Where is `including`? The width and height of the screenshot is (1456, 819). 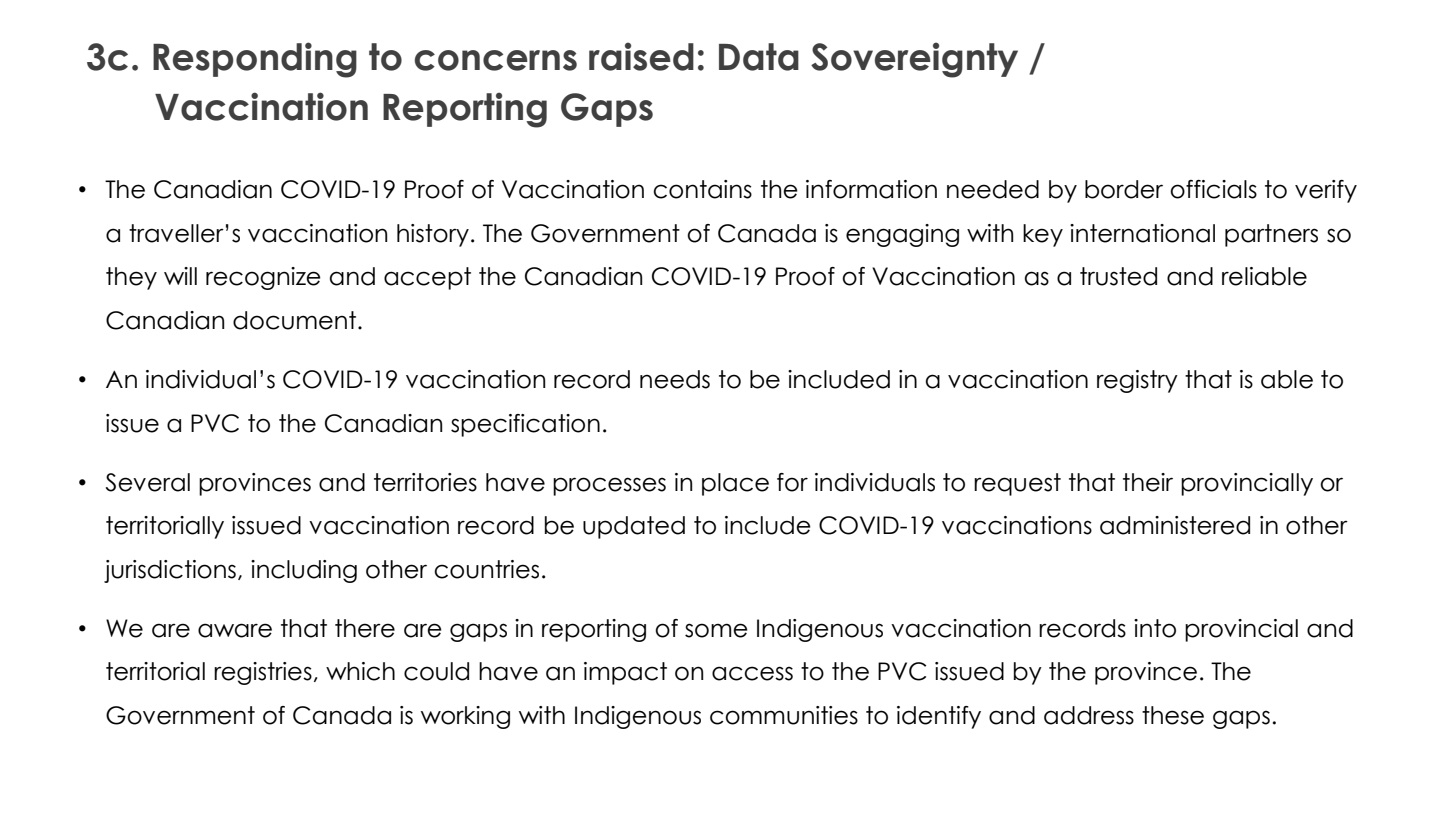 including is located at coordinates (304, 571).
